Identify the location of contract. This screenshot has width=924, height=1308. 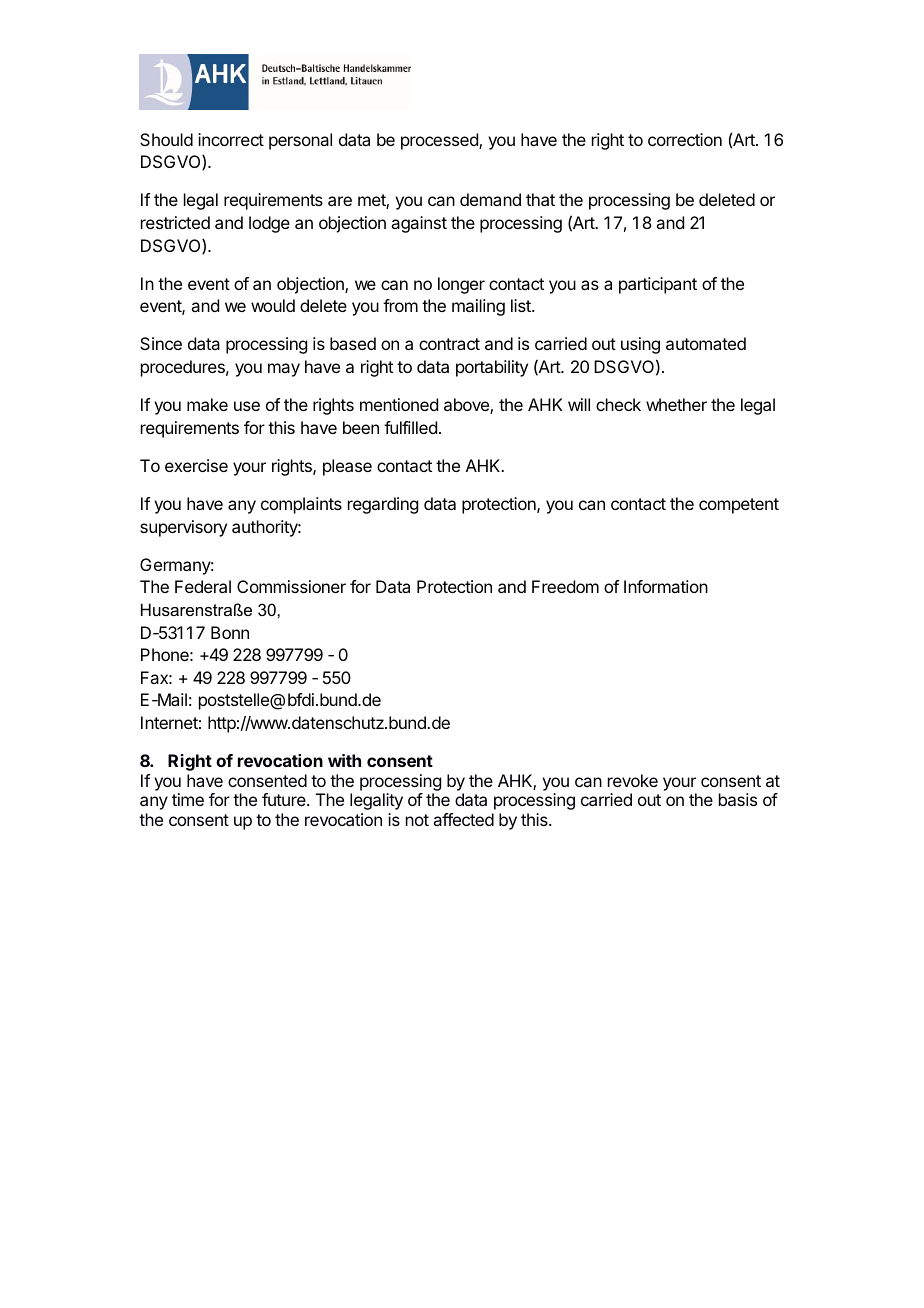
(449, 344).
